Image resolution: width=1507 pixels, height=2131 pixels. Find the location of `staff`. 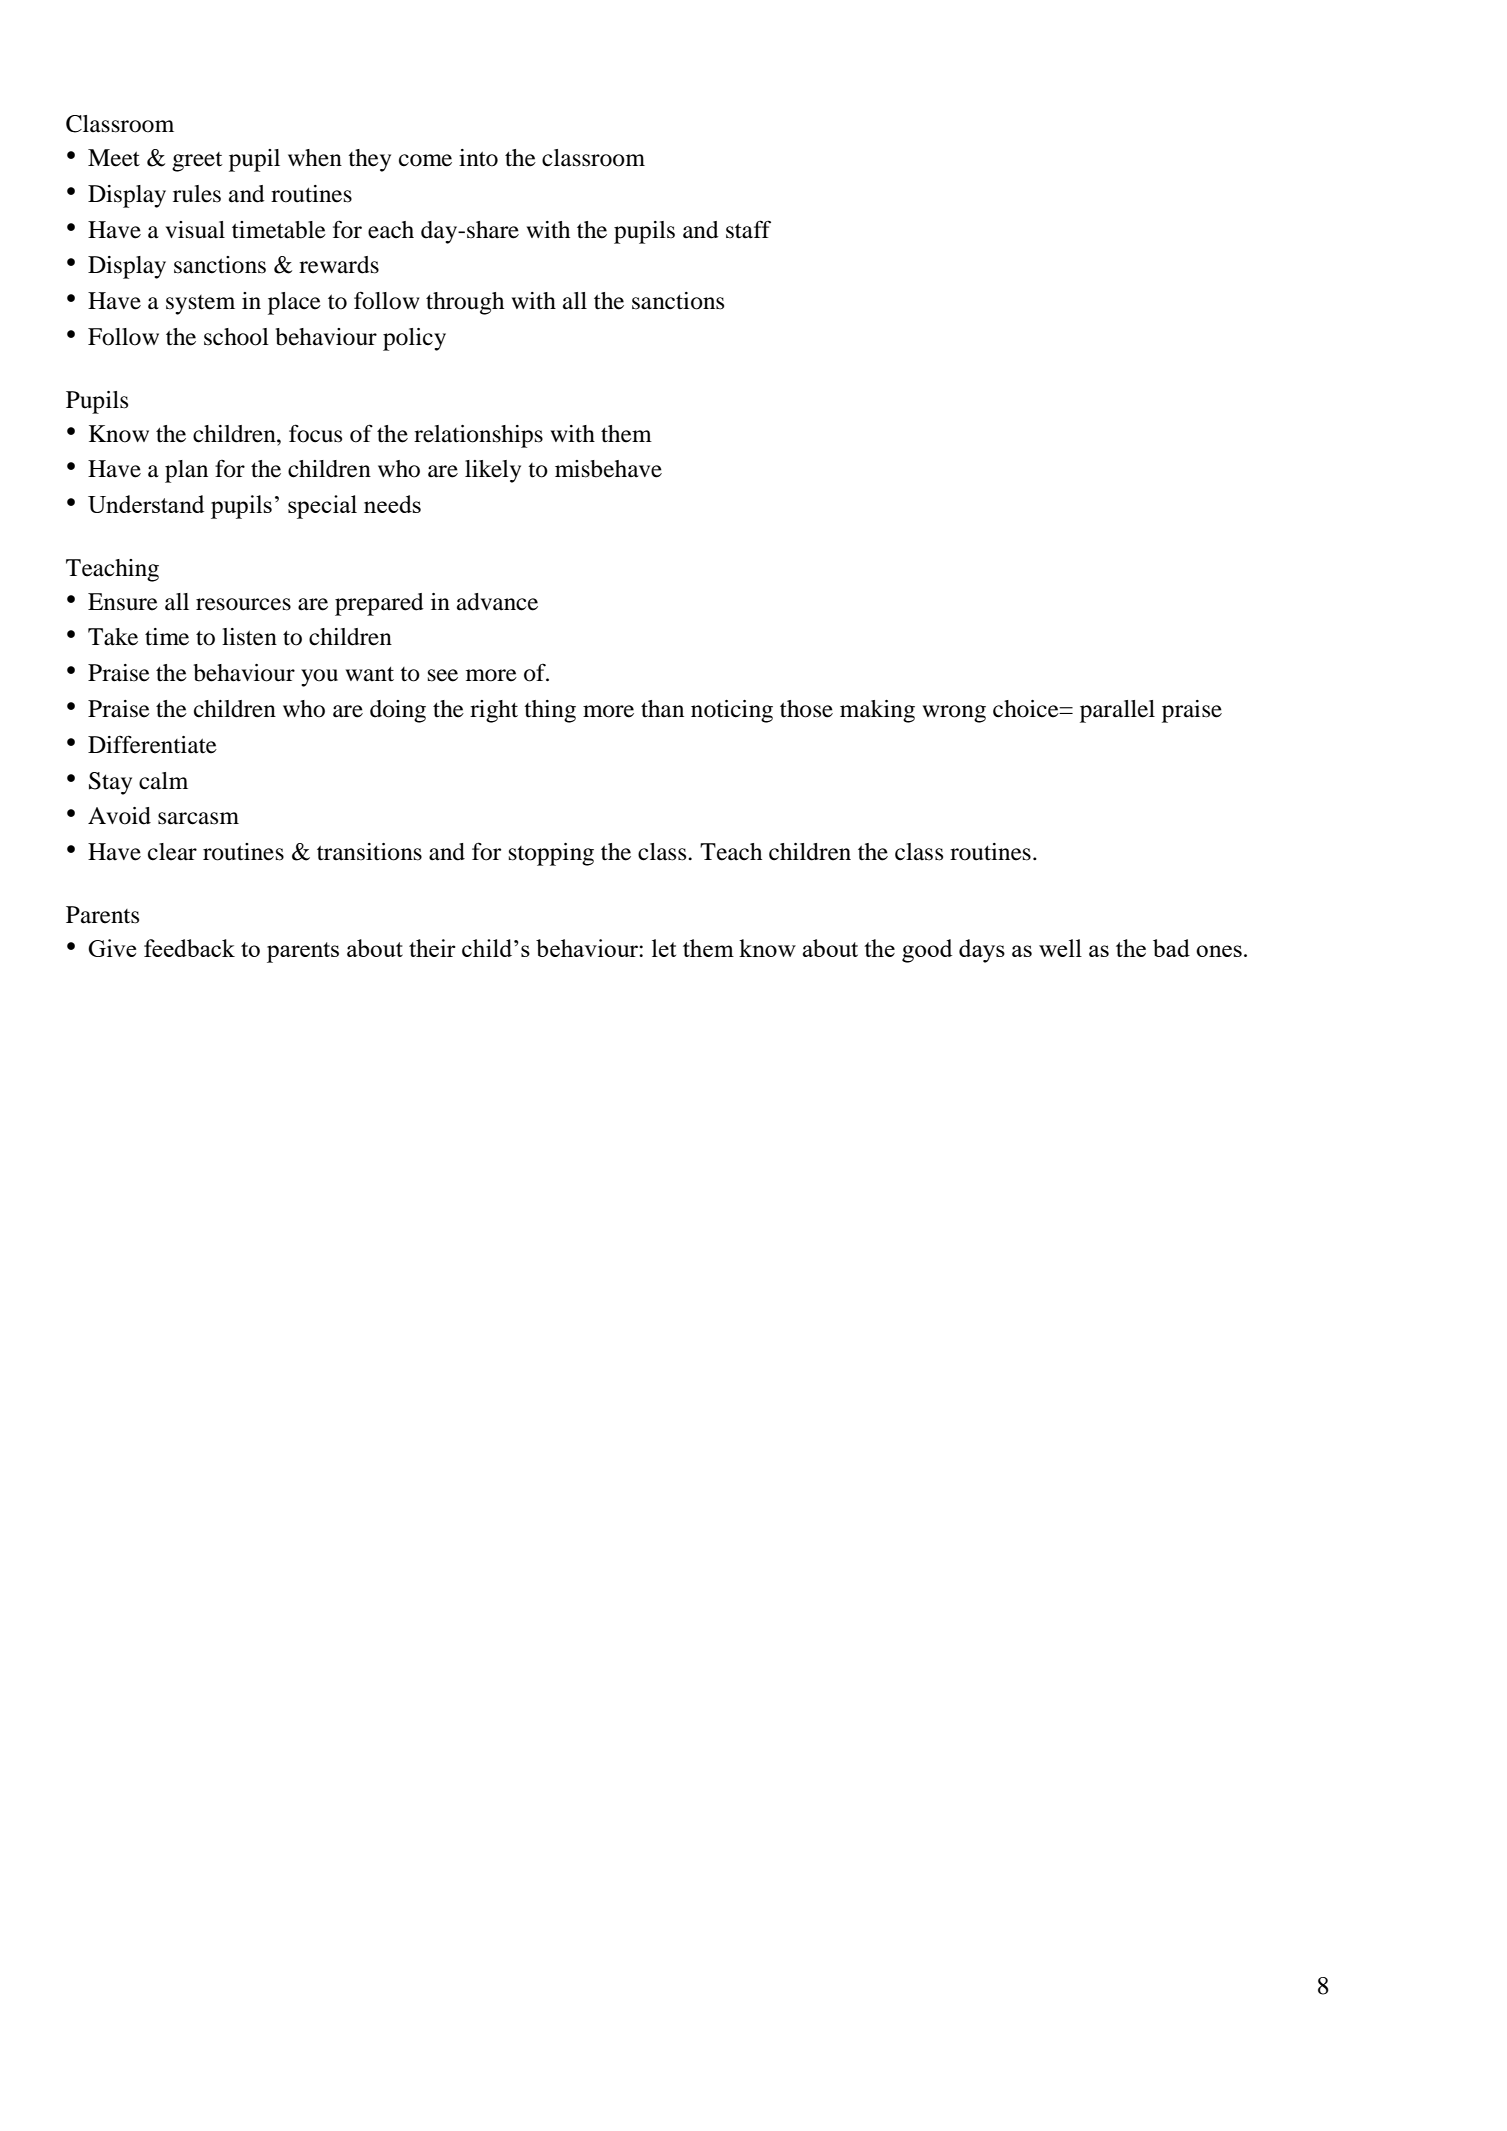

staff is located at coordinates (748, 229).
